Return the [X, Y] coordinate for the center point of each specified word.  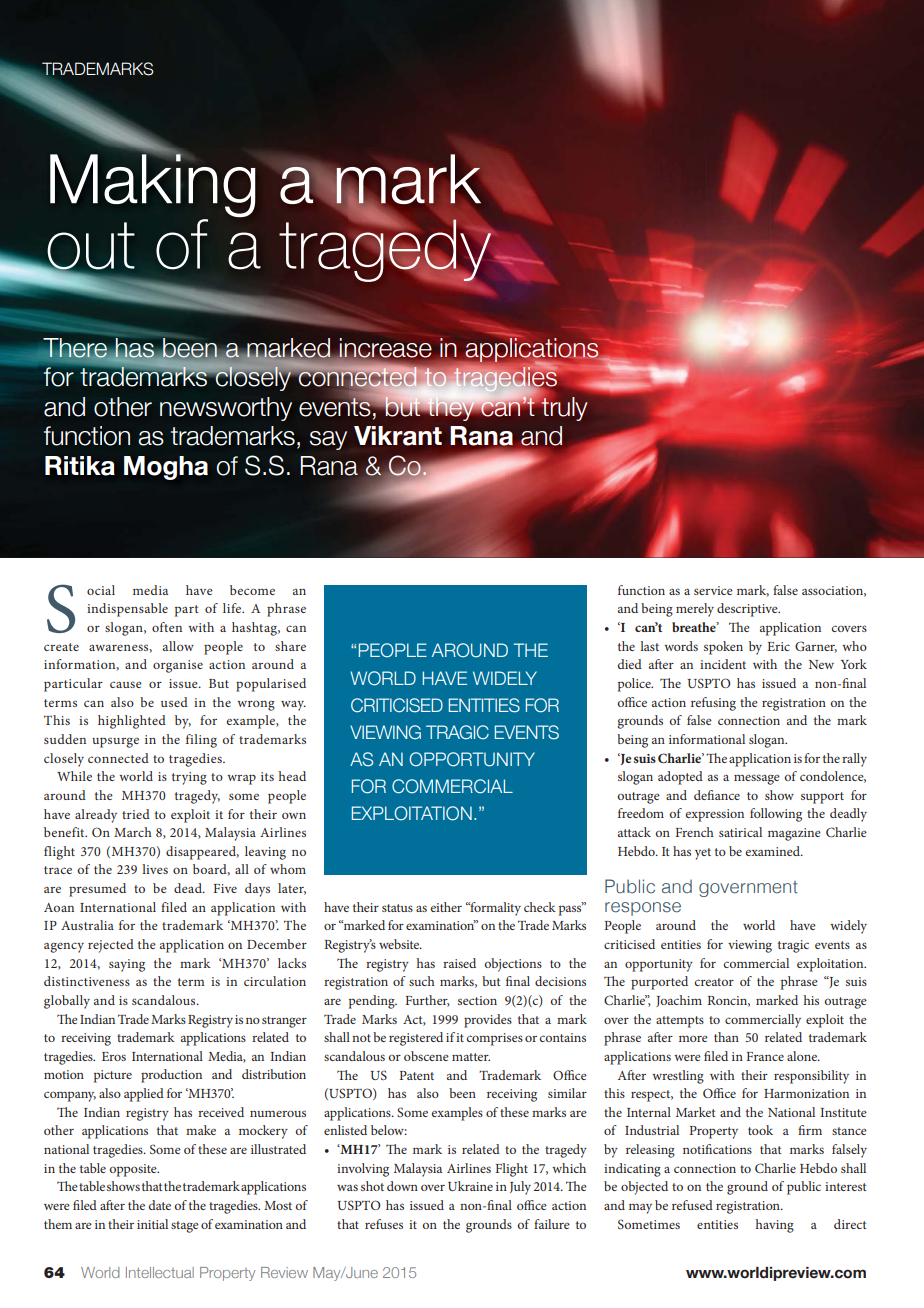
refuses [384, 1224]
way [293, 706]
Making [153, 186]
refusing [713, 704]
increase [385, 348]
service [713, 590]
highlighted [132, 722]
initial [152, 1224]
